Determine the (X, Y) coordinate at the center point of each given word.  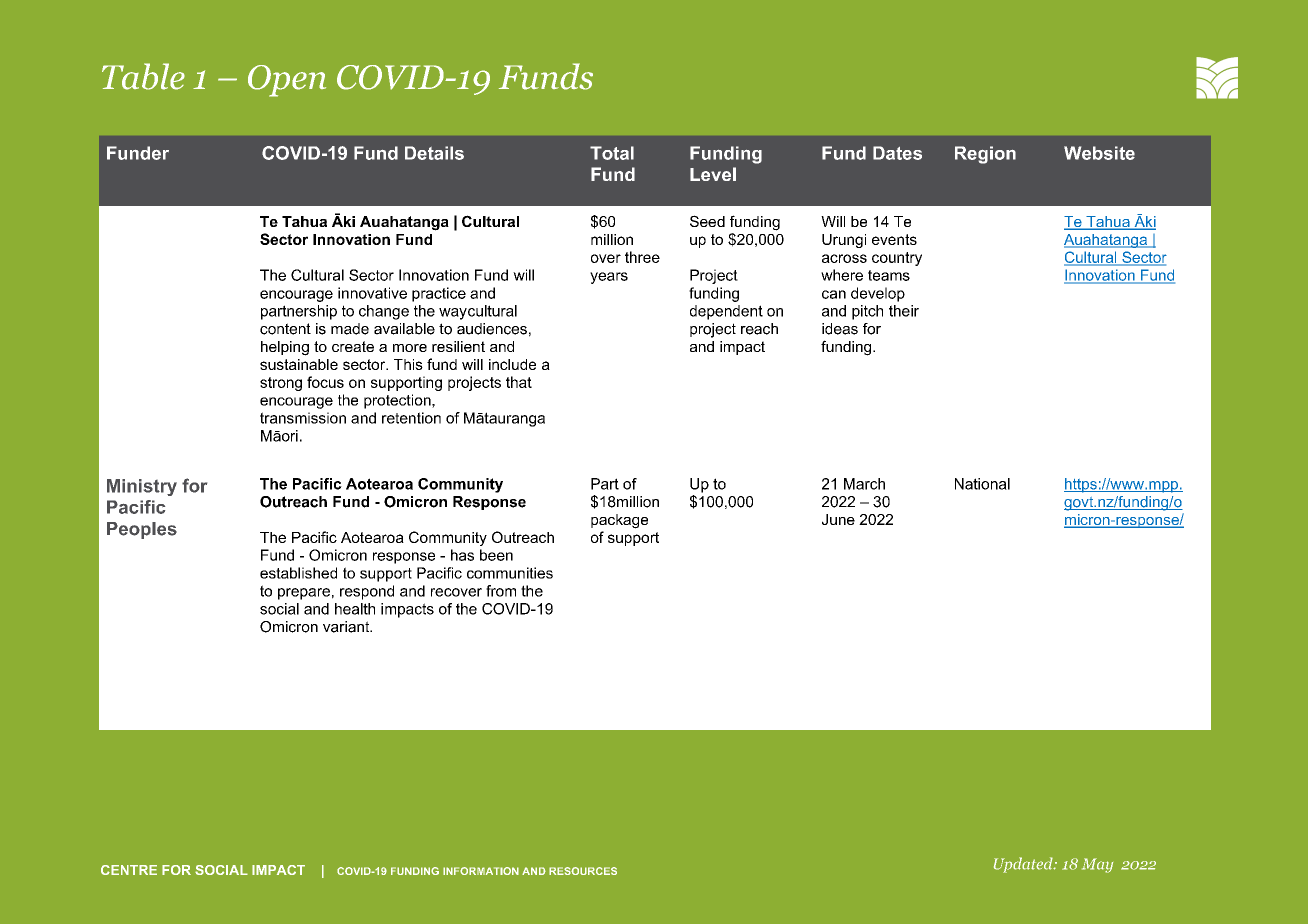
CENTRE (129, 870)
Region (985, 155)
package (619, 521)
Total (612, 153)
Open (287, 81)
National (982, 484)
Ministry (142, 487)
